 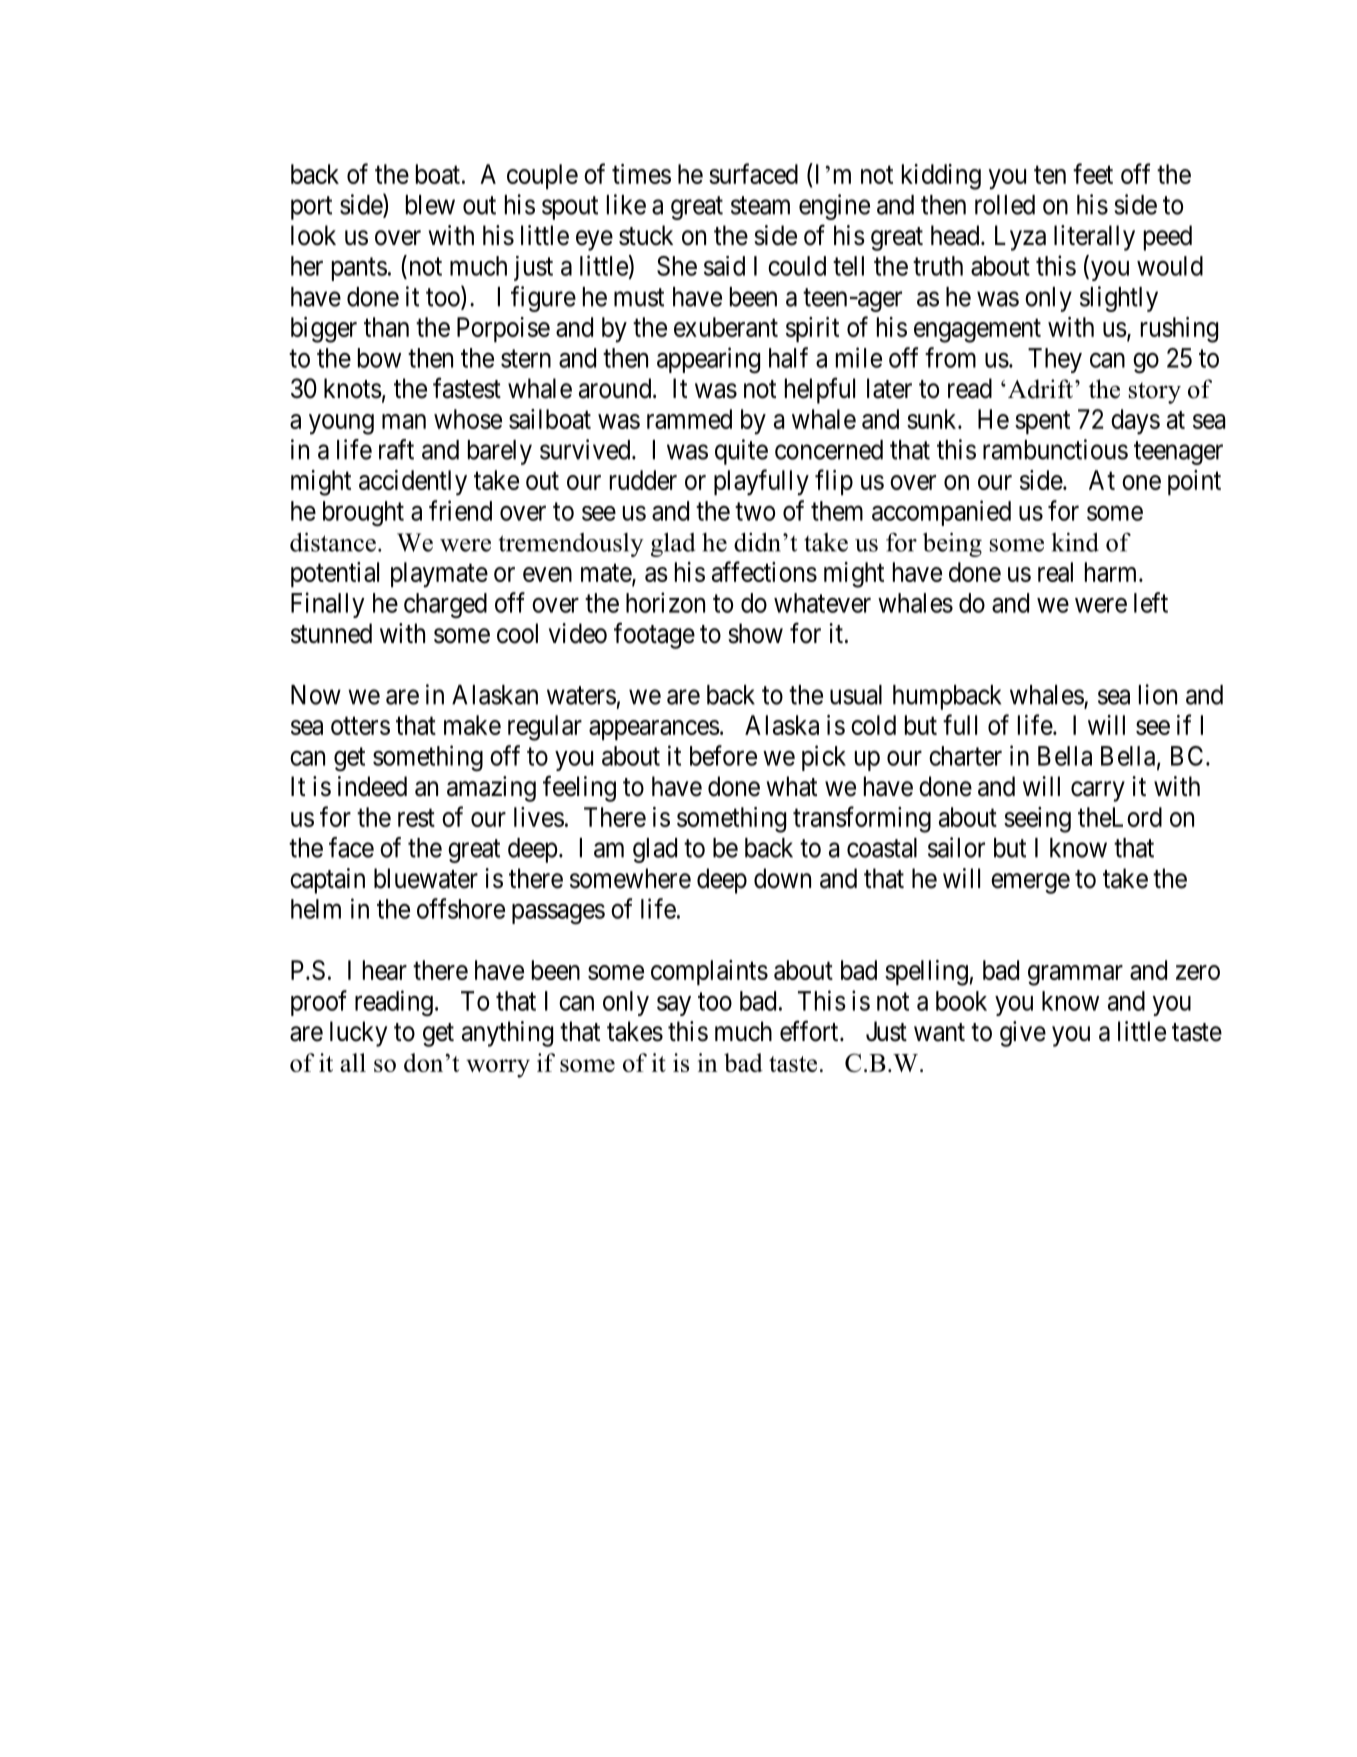 I want to click on quite, so click(x=741, y=452).
